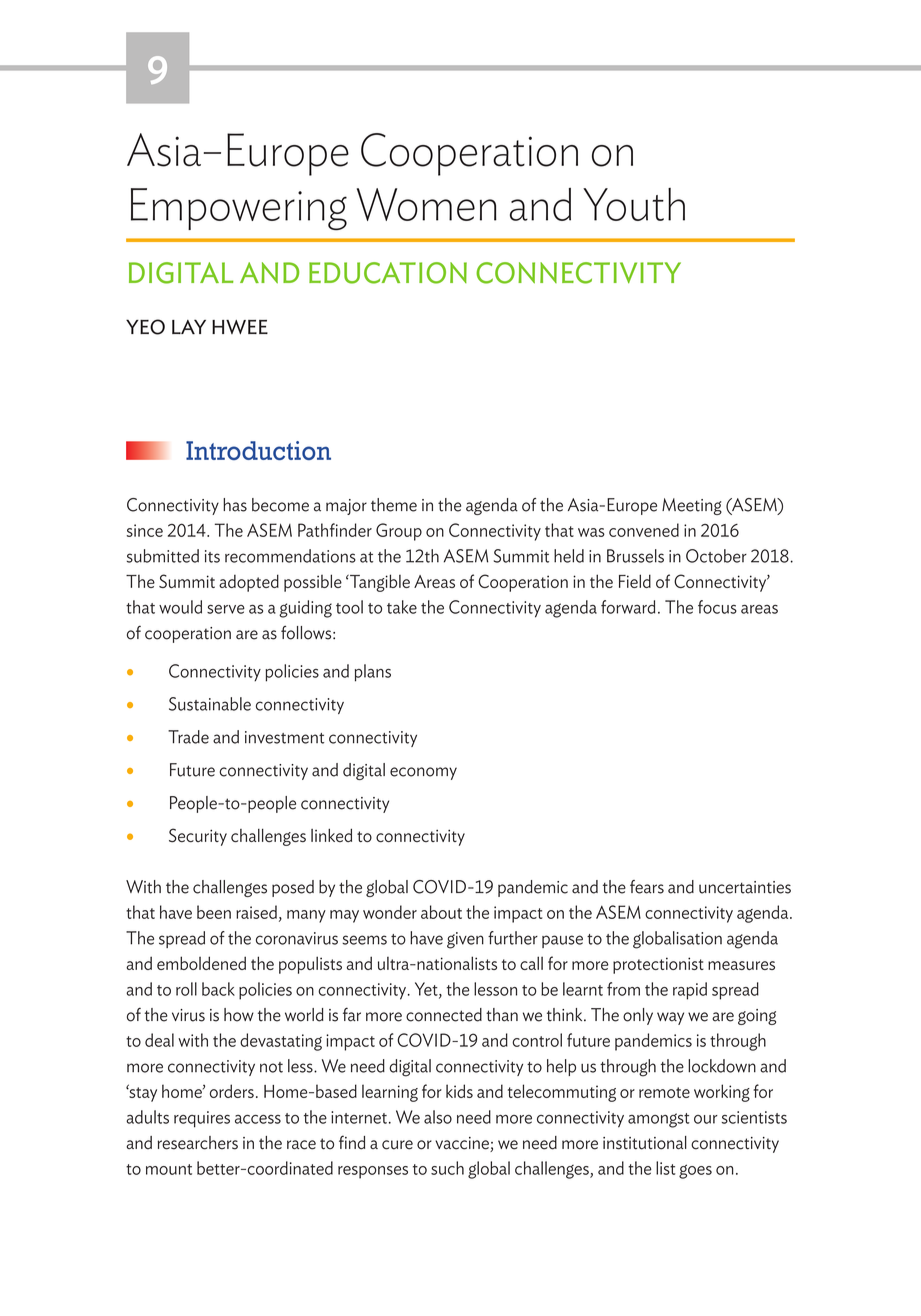 This screenshot has width=921, height=1316. Describe the element at coordinates (463, 1144) in the screenshot. I see `vaccine` at that location.
